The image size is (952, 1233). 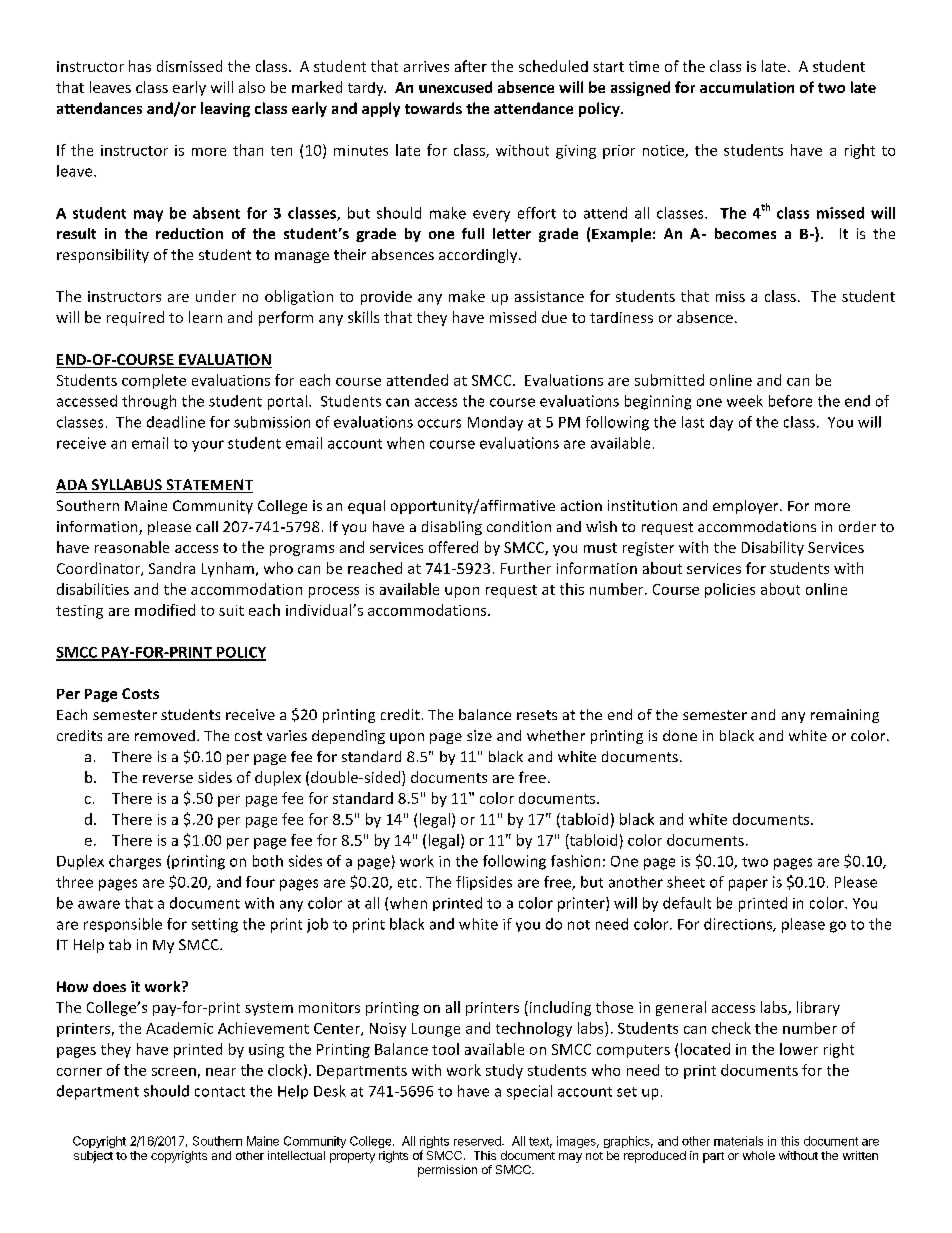 What do you see at coordinates (730, 590) in the page?
I see `policies` at bounding box center [730, 590].
